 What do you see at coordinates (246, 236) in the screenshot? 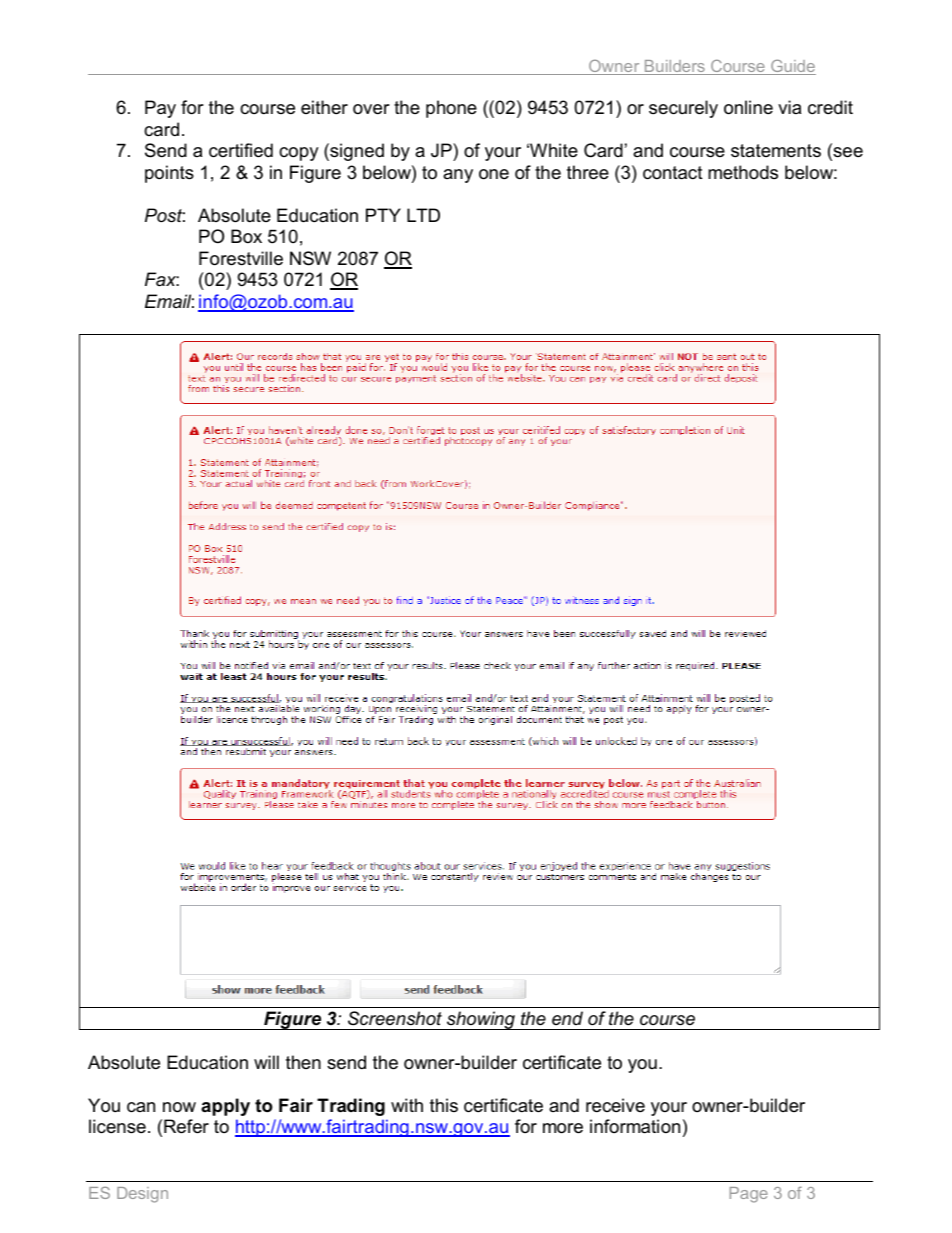
I see `Box` at bounding box center [246, 236].
